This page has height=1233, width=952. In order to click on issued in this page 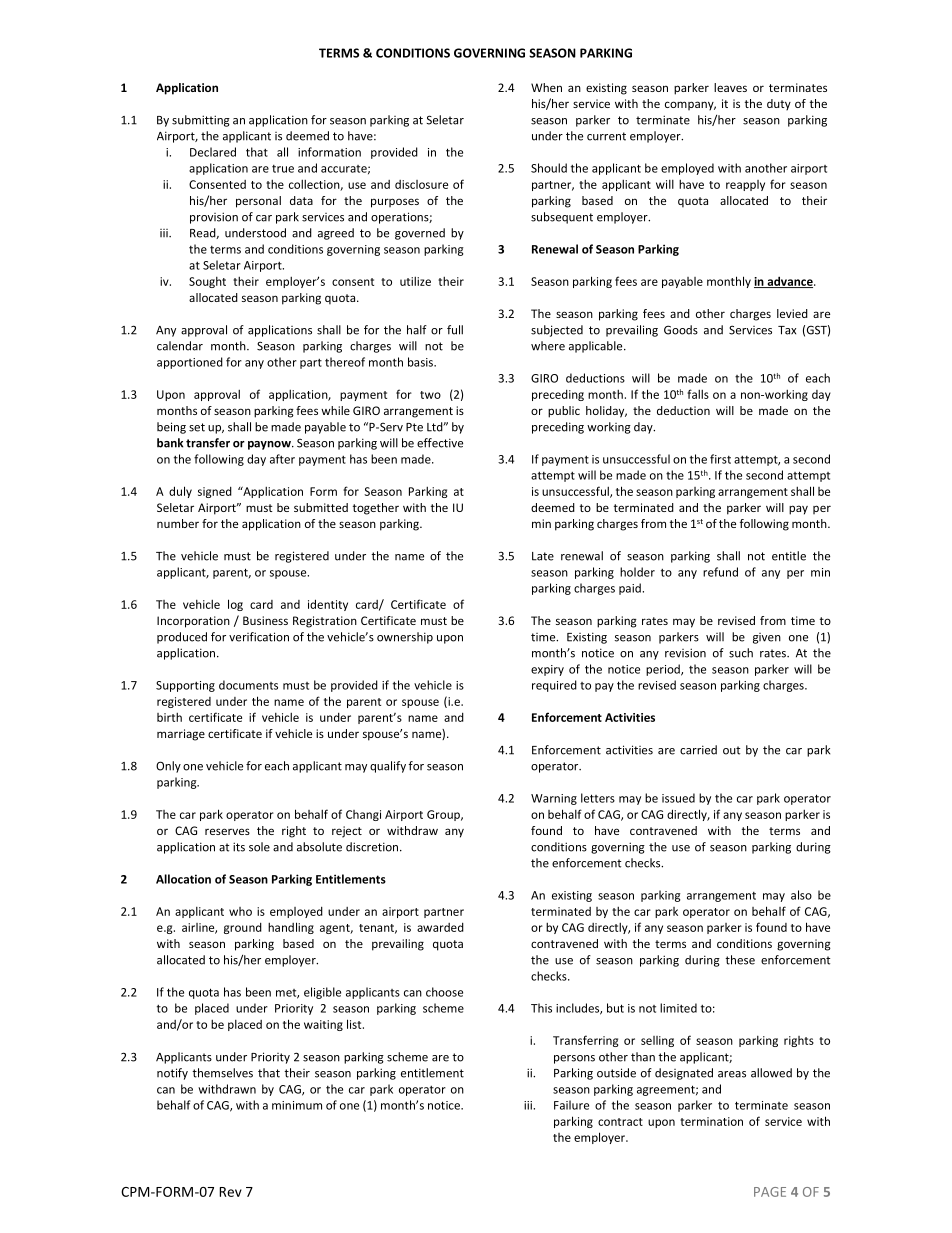, I will do `click(678, 798)`.
